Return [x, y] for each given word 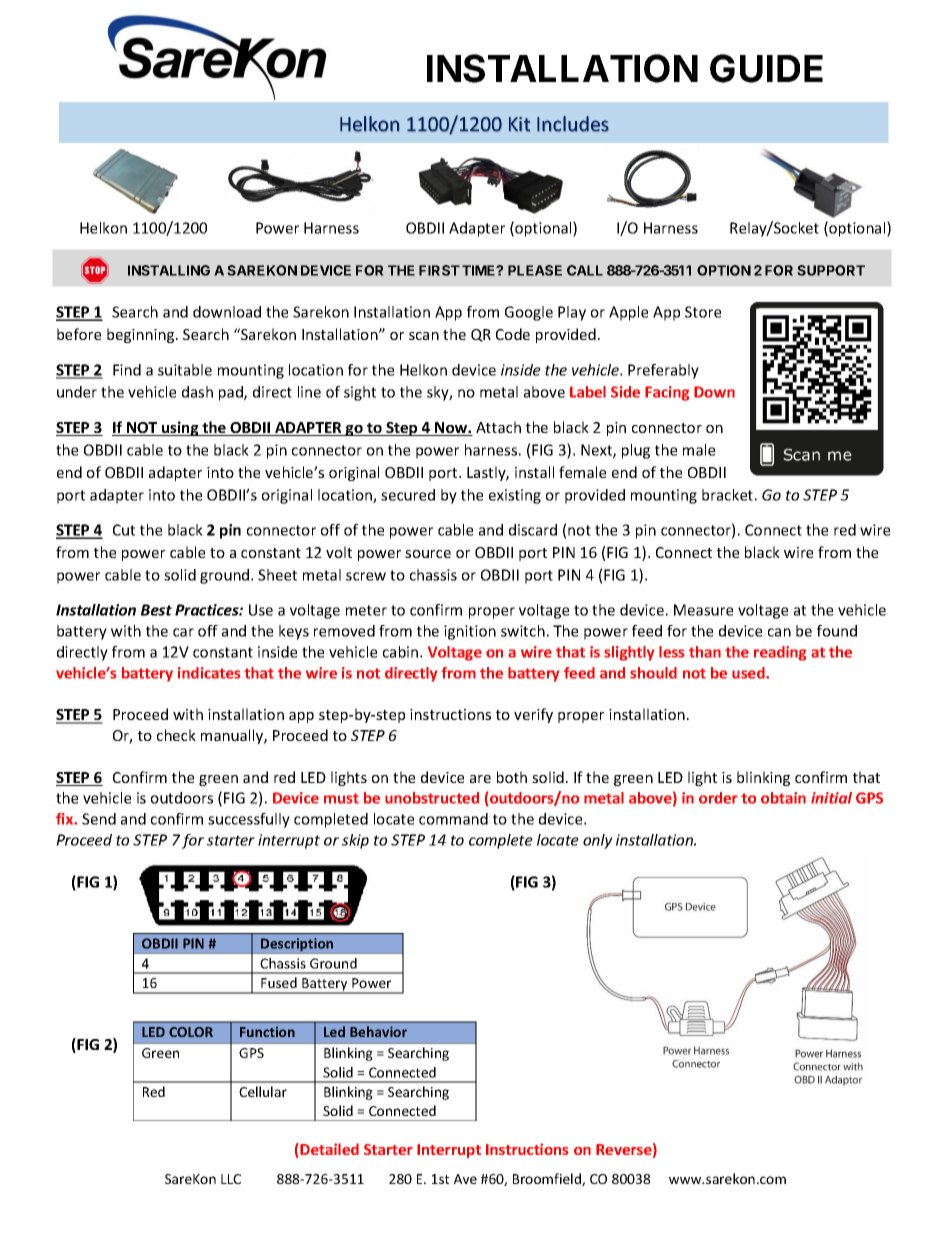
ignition [470, 632]
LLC [231, 1179]
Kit [519, 124]
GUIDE [766, 68]
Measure [703, 610]
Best [156, 610]
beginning [142, 335]
